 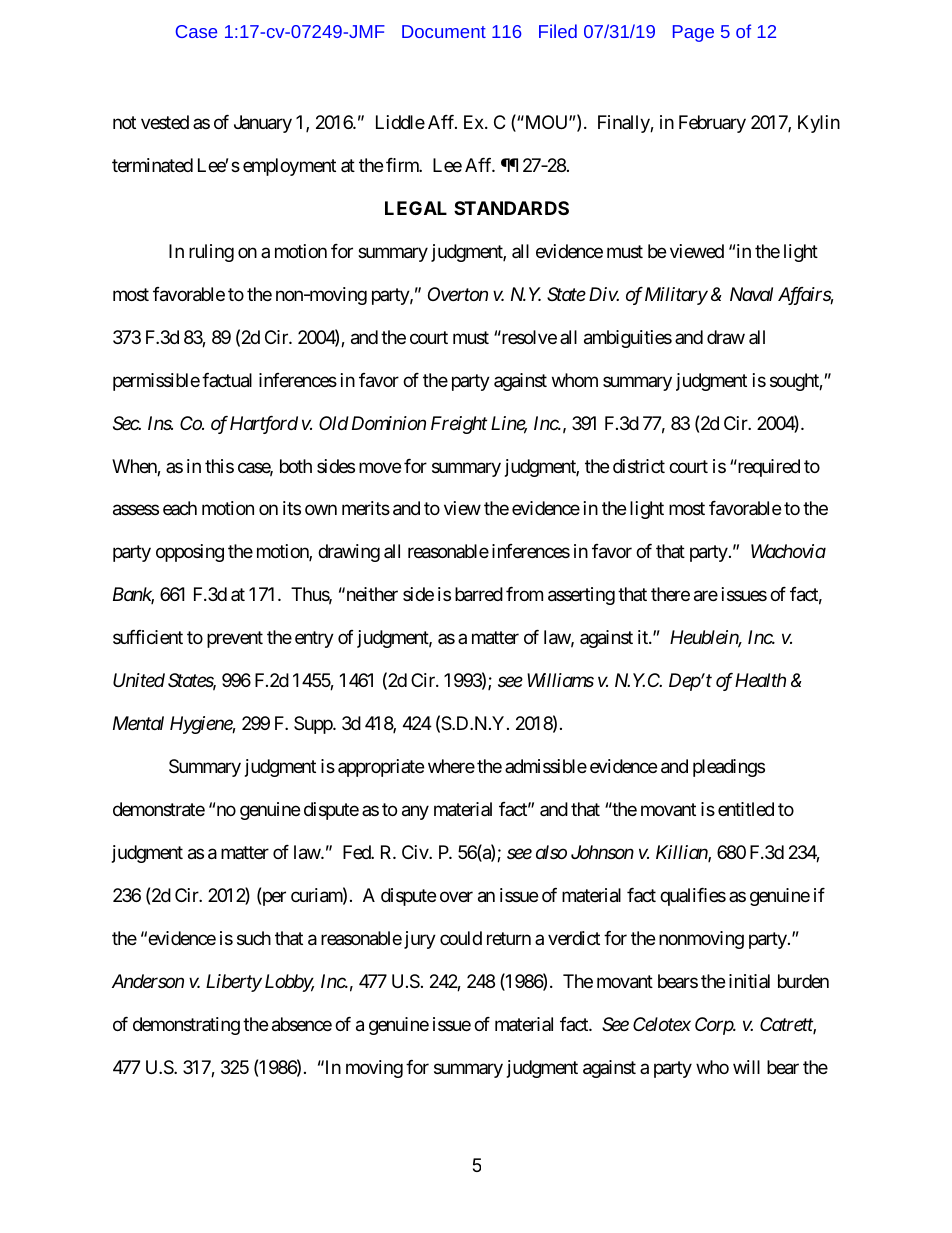 I want to click on opposing, so click(x=190, y=553).
